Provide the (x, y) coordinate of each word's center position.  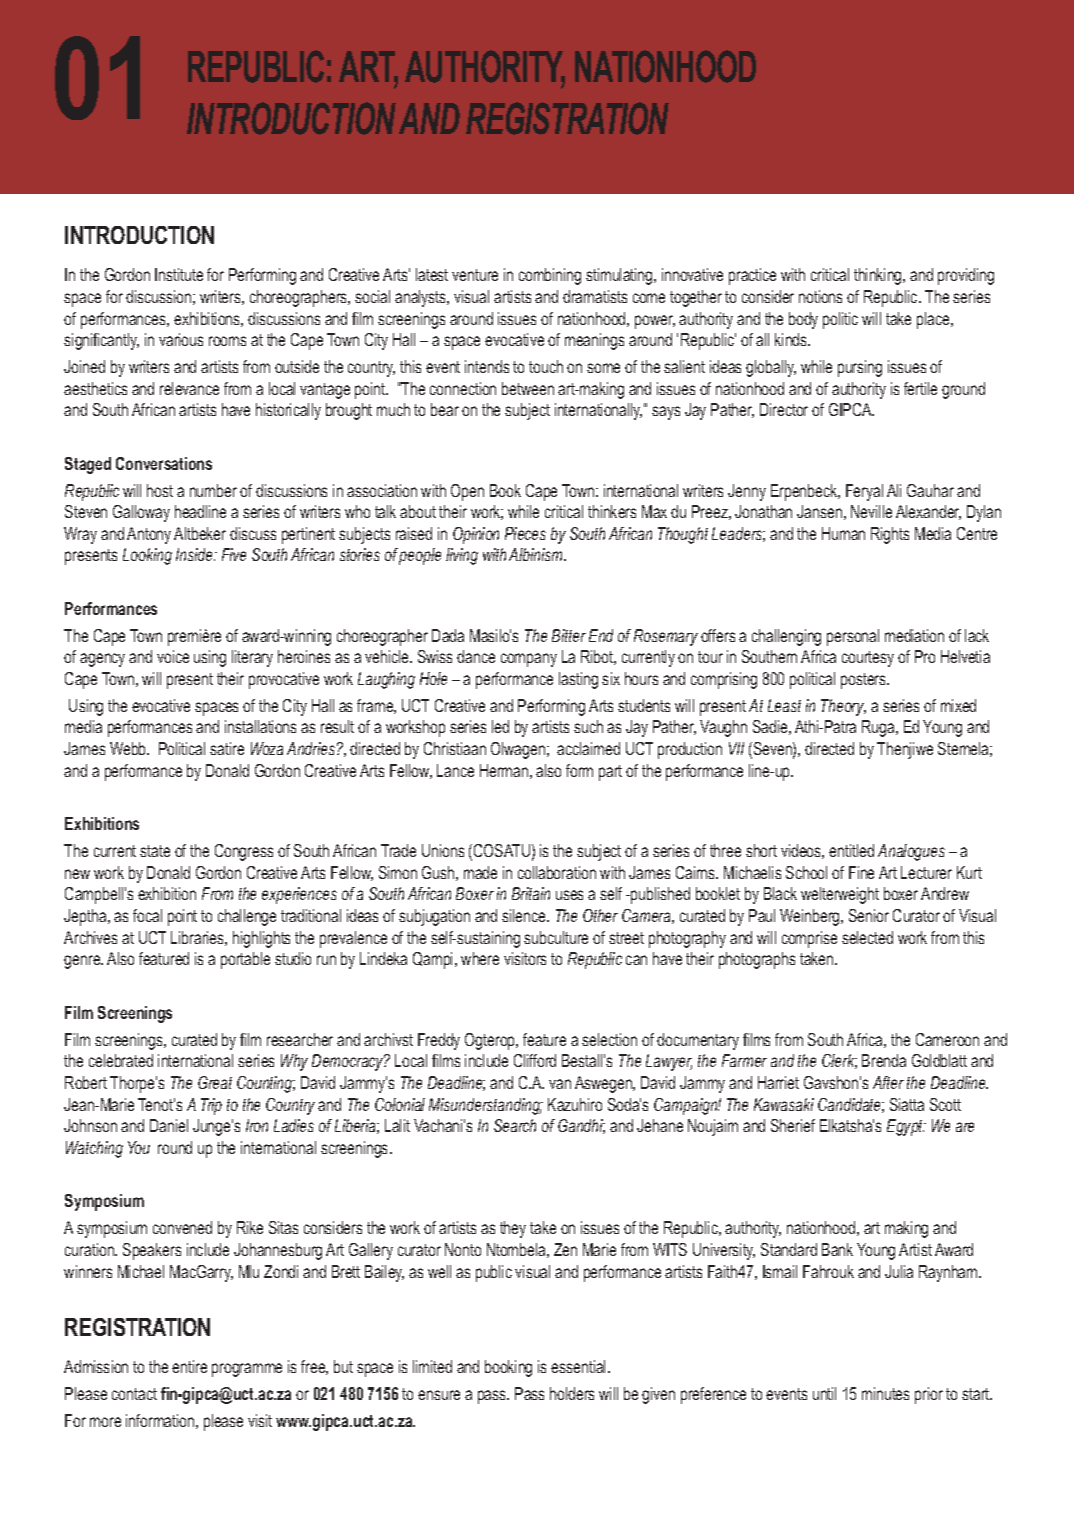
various (181, 339)
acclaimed (588, 748)
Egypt (906, 1127)
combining (550, 276)
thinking (879, 276)
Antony (149, 535)
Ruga (879, 728)
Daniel (169, 1125)
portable (245, 960)
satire (227, 748)
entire (189, 1366)
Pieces (525, 533)
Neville (871, 511)
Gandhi (581, 1126)
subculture (556, 937)
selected (867, 937)
